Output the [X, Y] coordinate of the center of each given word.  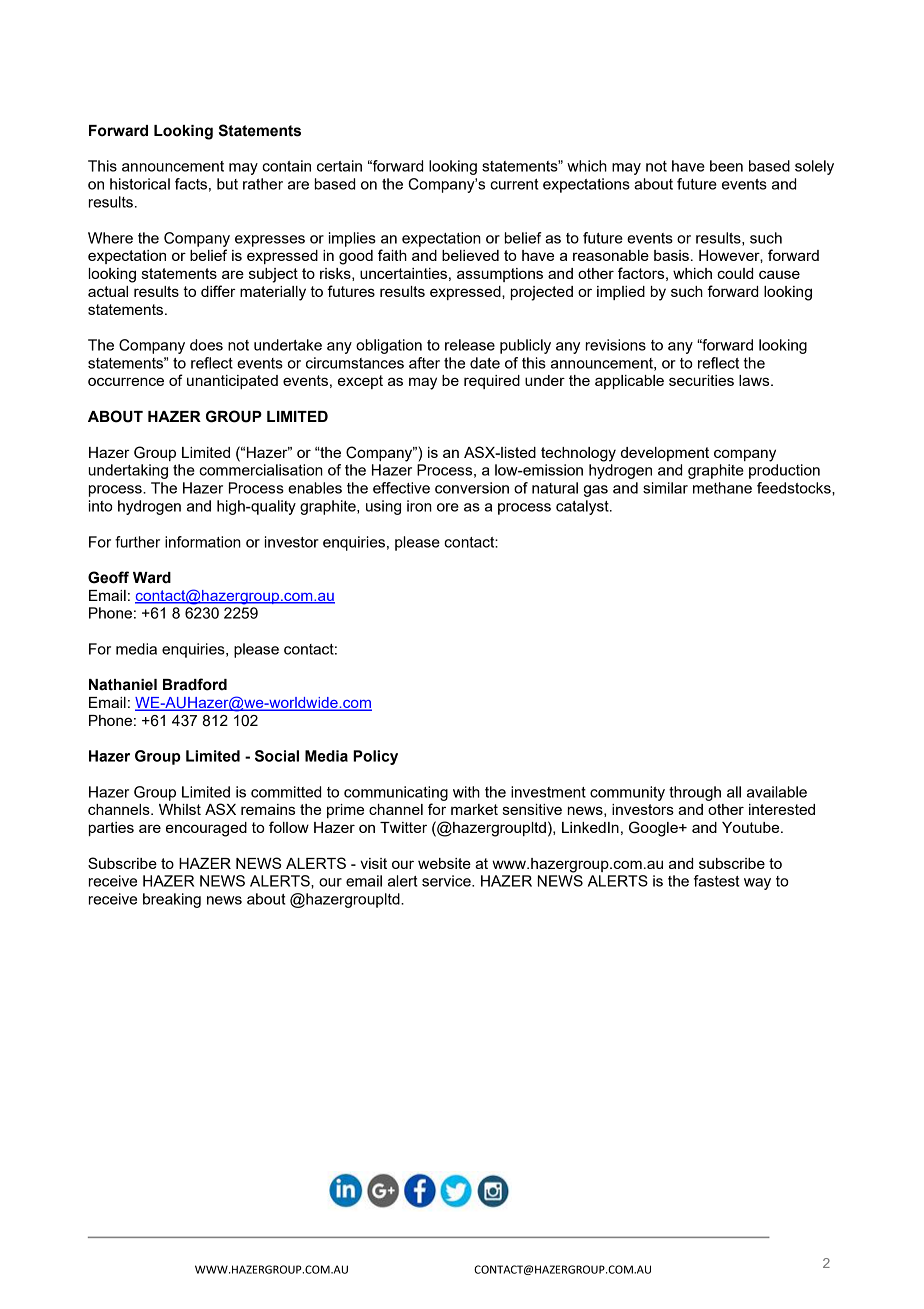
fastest [716, 881]
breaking [172, 900]
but [227, 184]
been [726, 166]
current [514, 184]
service [447, 881]
